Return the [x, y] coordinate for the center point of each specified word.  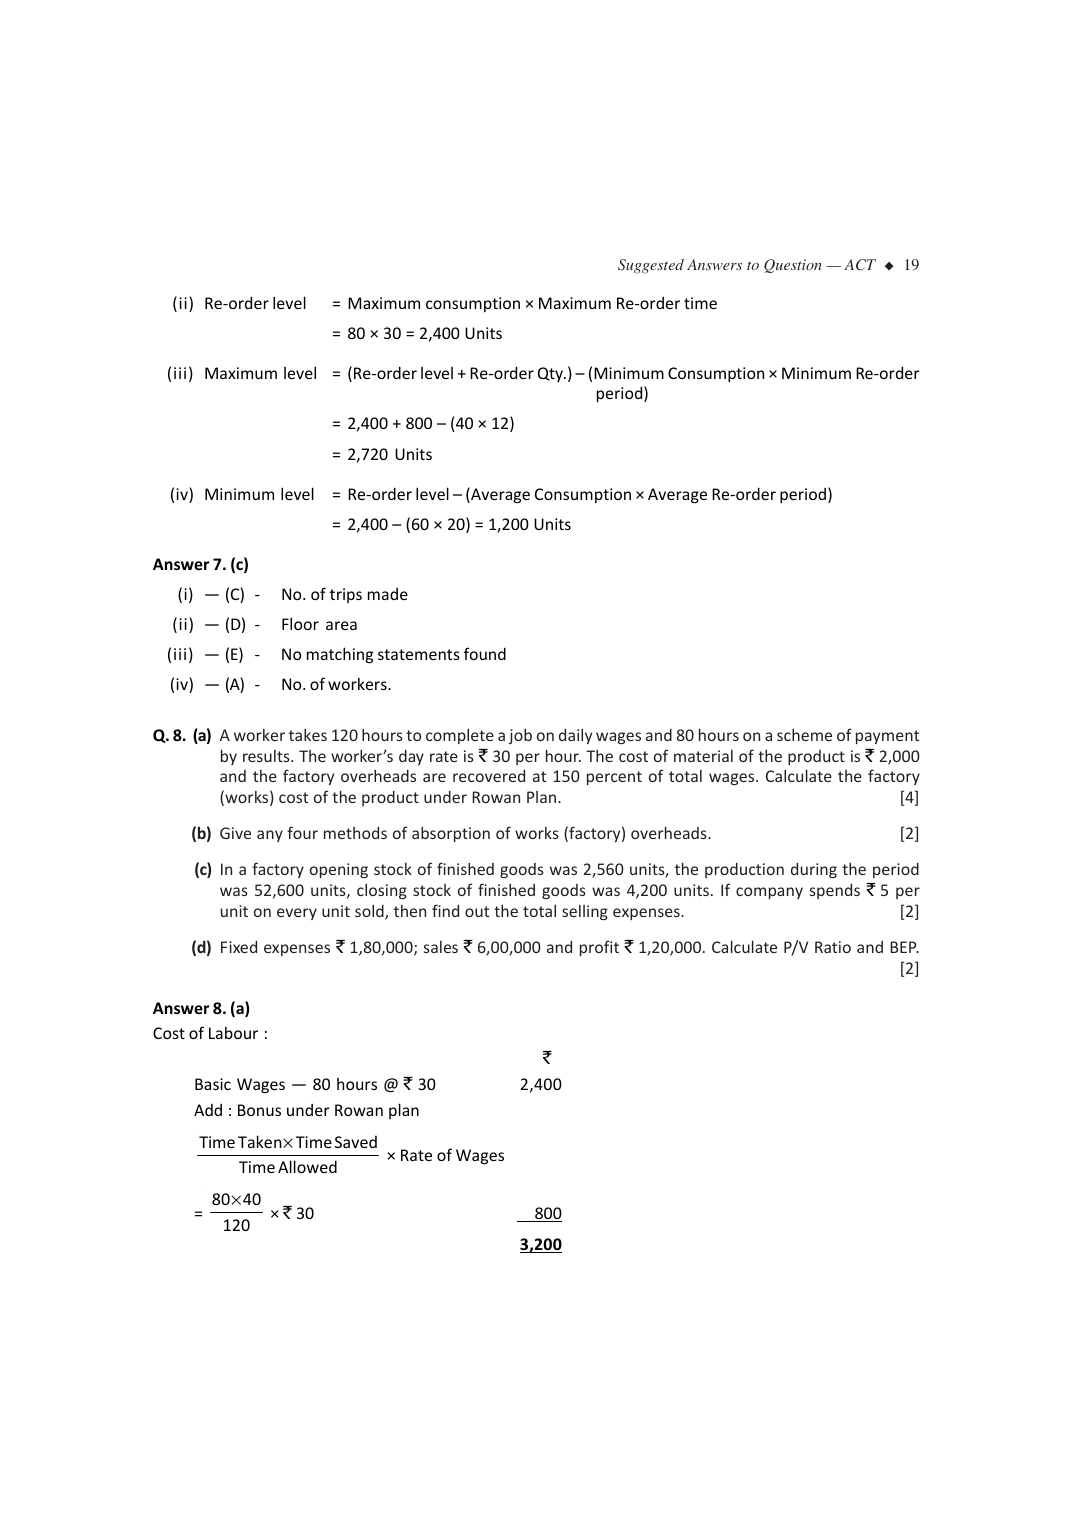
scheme [804, 734]
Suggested [651, 266]
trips [346, 595]
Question [793, 266]
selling [585, 912]
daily [575, 736]
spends [835, 891]
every [297, 914]
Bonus [259, 1110]
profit [599, 948]
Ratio [833, 947]
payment [887, 737]
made [388, 594]
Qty [552, 374]
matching [340, 655]
